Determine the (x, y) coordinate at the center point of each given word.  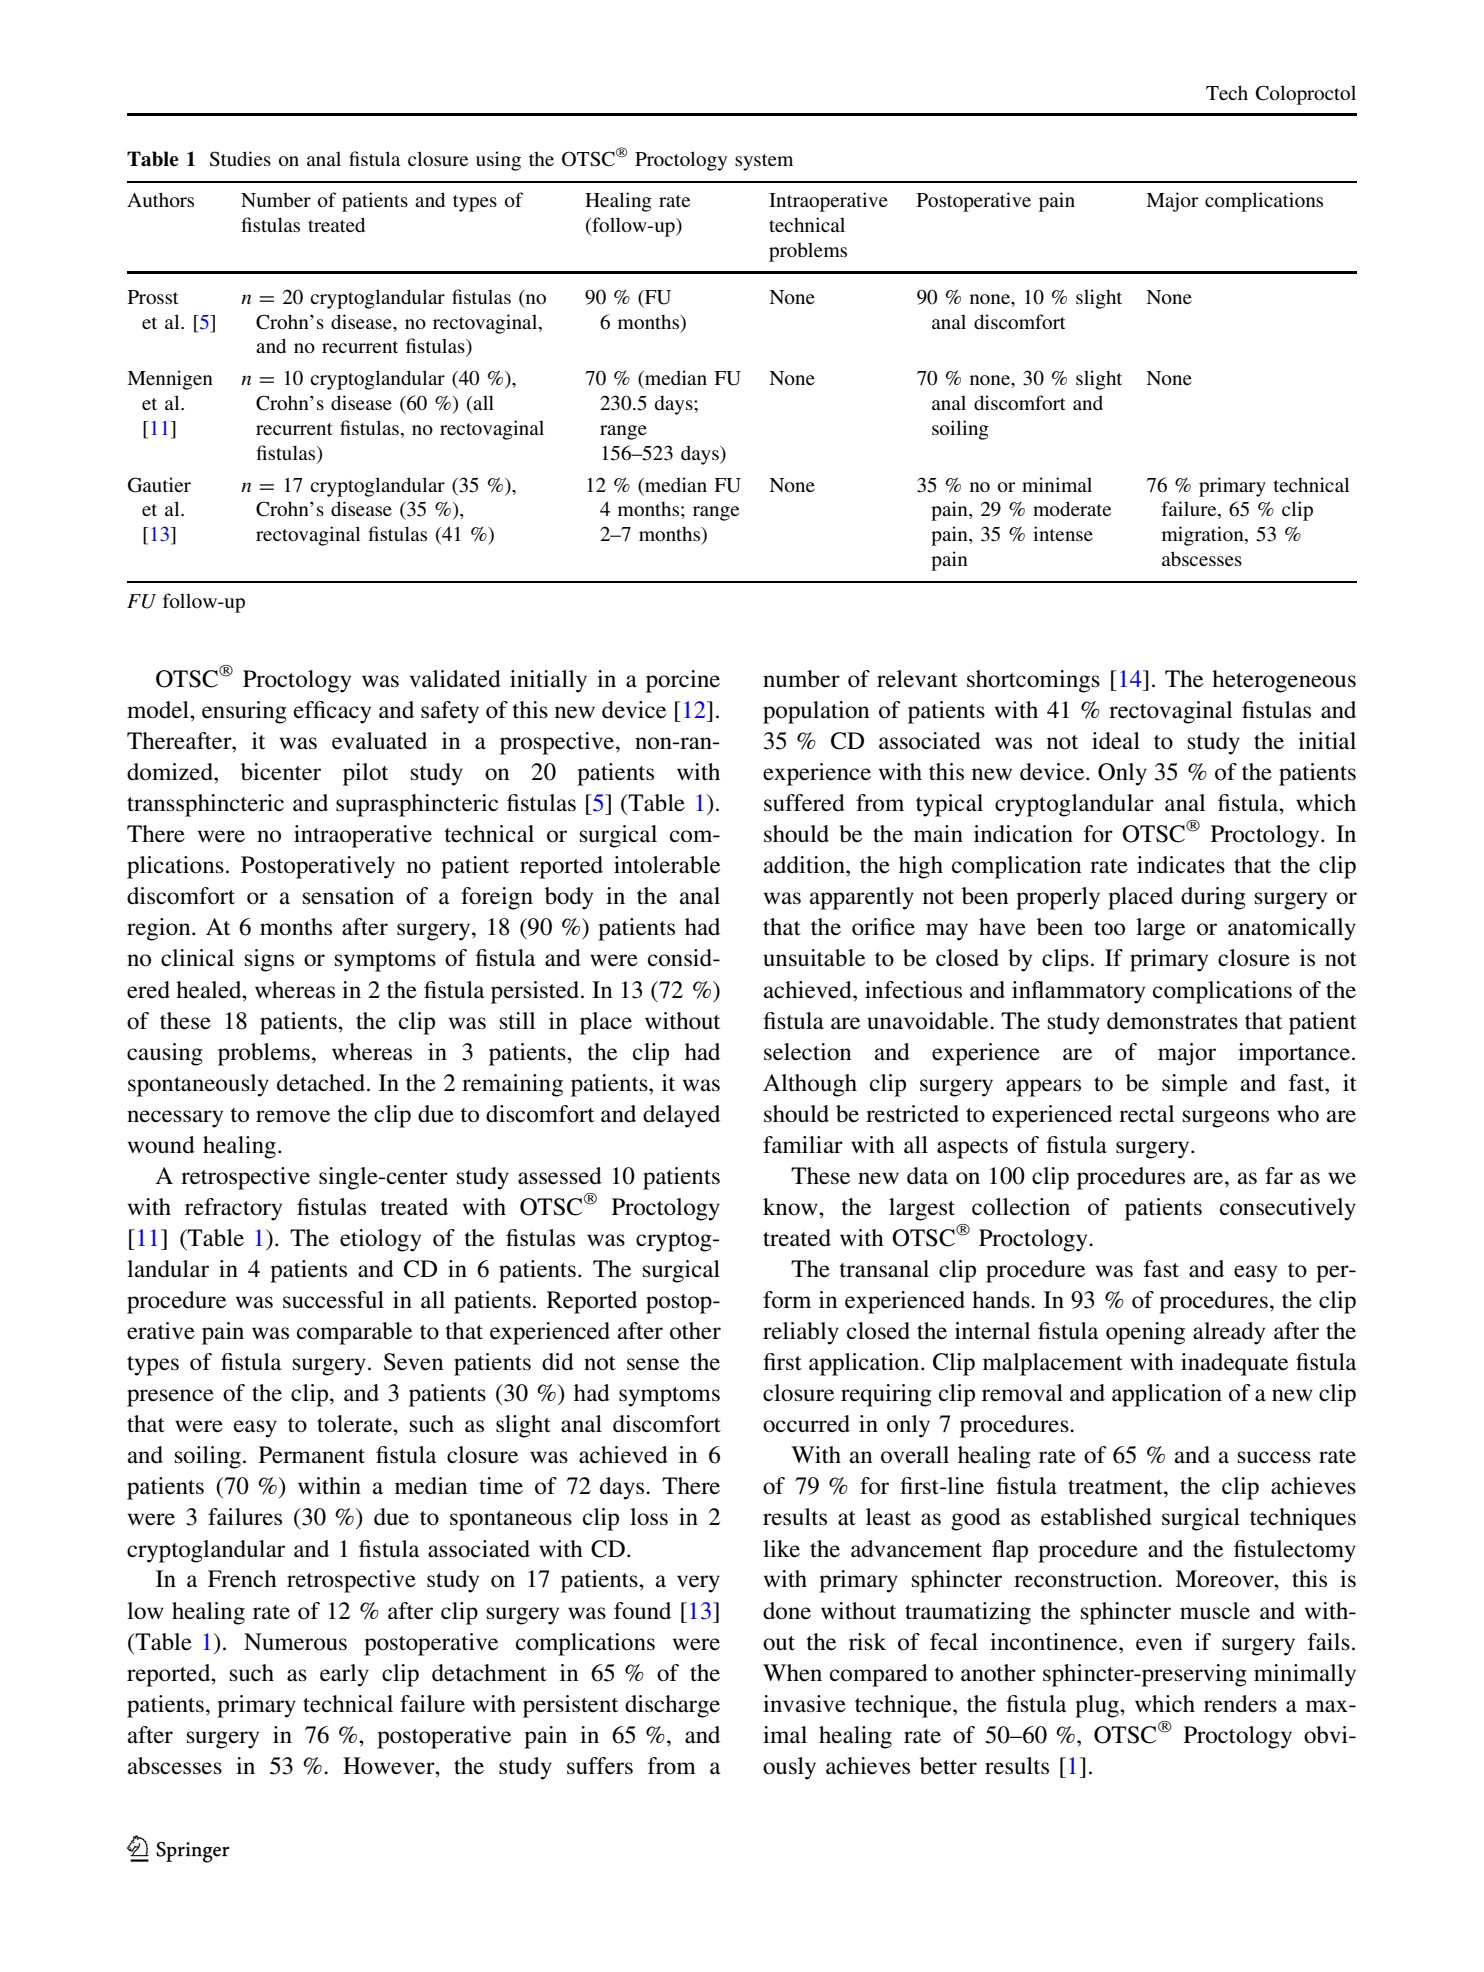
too (1109, 928)
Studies (240, 159)
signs (269, 960)
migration (1204, 536)
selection (807, 1052)
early (344, 1675)
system (764, 162)
